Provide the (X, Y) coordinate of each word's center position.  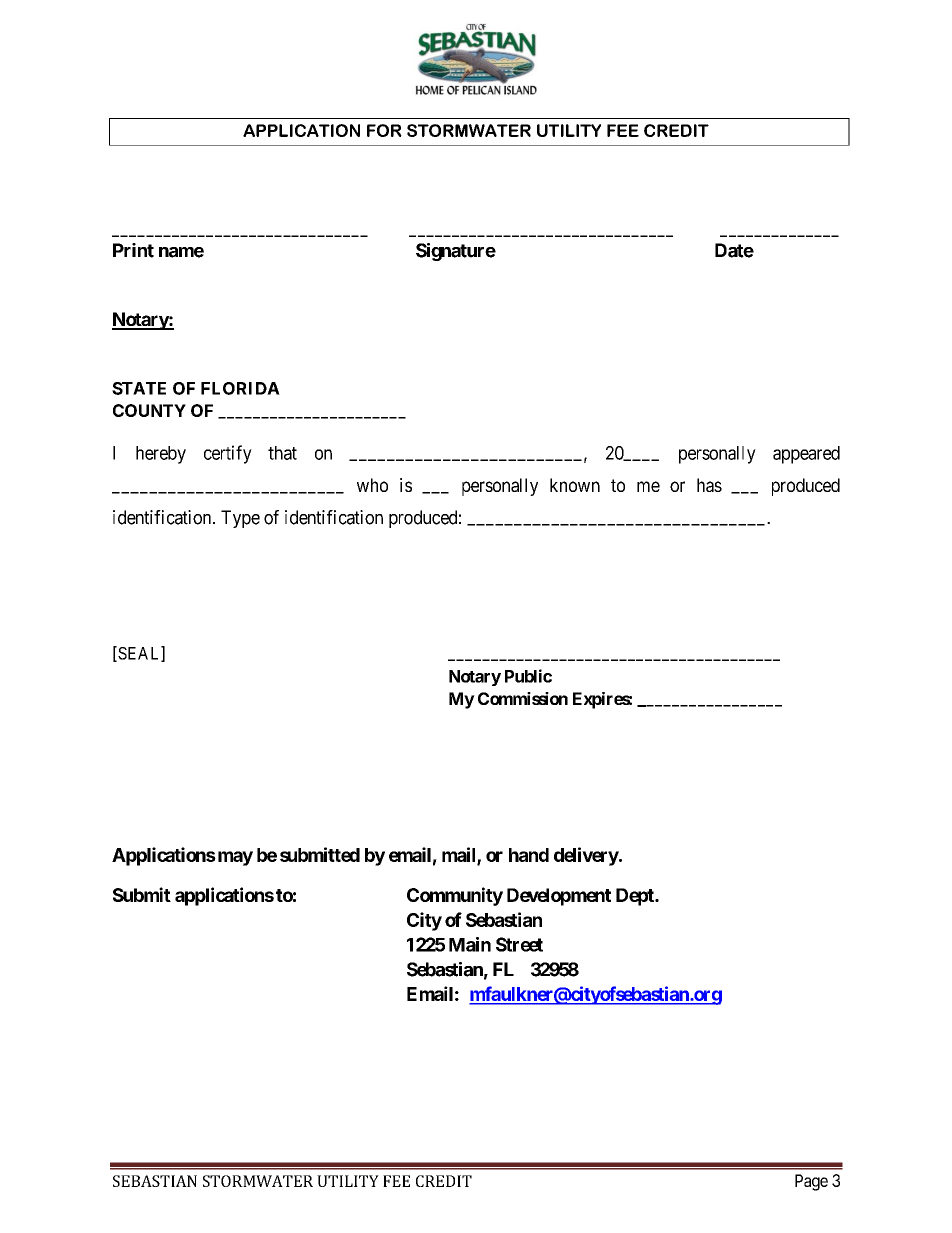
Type (240, 519)
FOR (384, 130)
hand (529, 855)
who (372, 485)
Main (470, 944)
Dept (636, 897)
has (709, 485)
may (234, 858)
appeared (806, 455)
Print (133, 250)
